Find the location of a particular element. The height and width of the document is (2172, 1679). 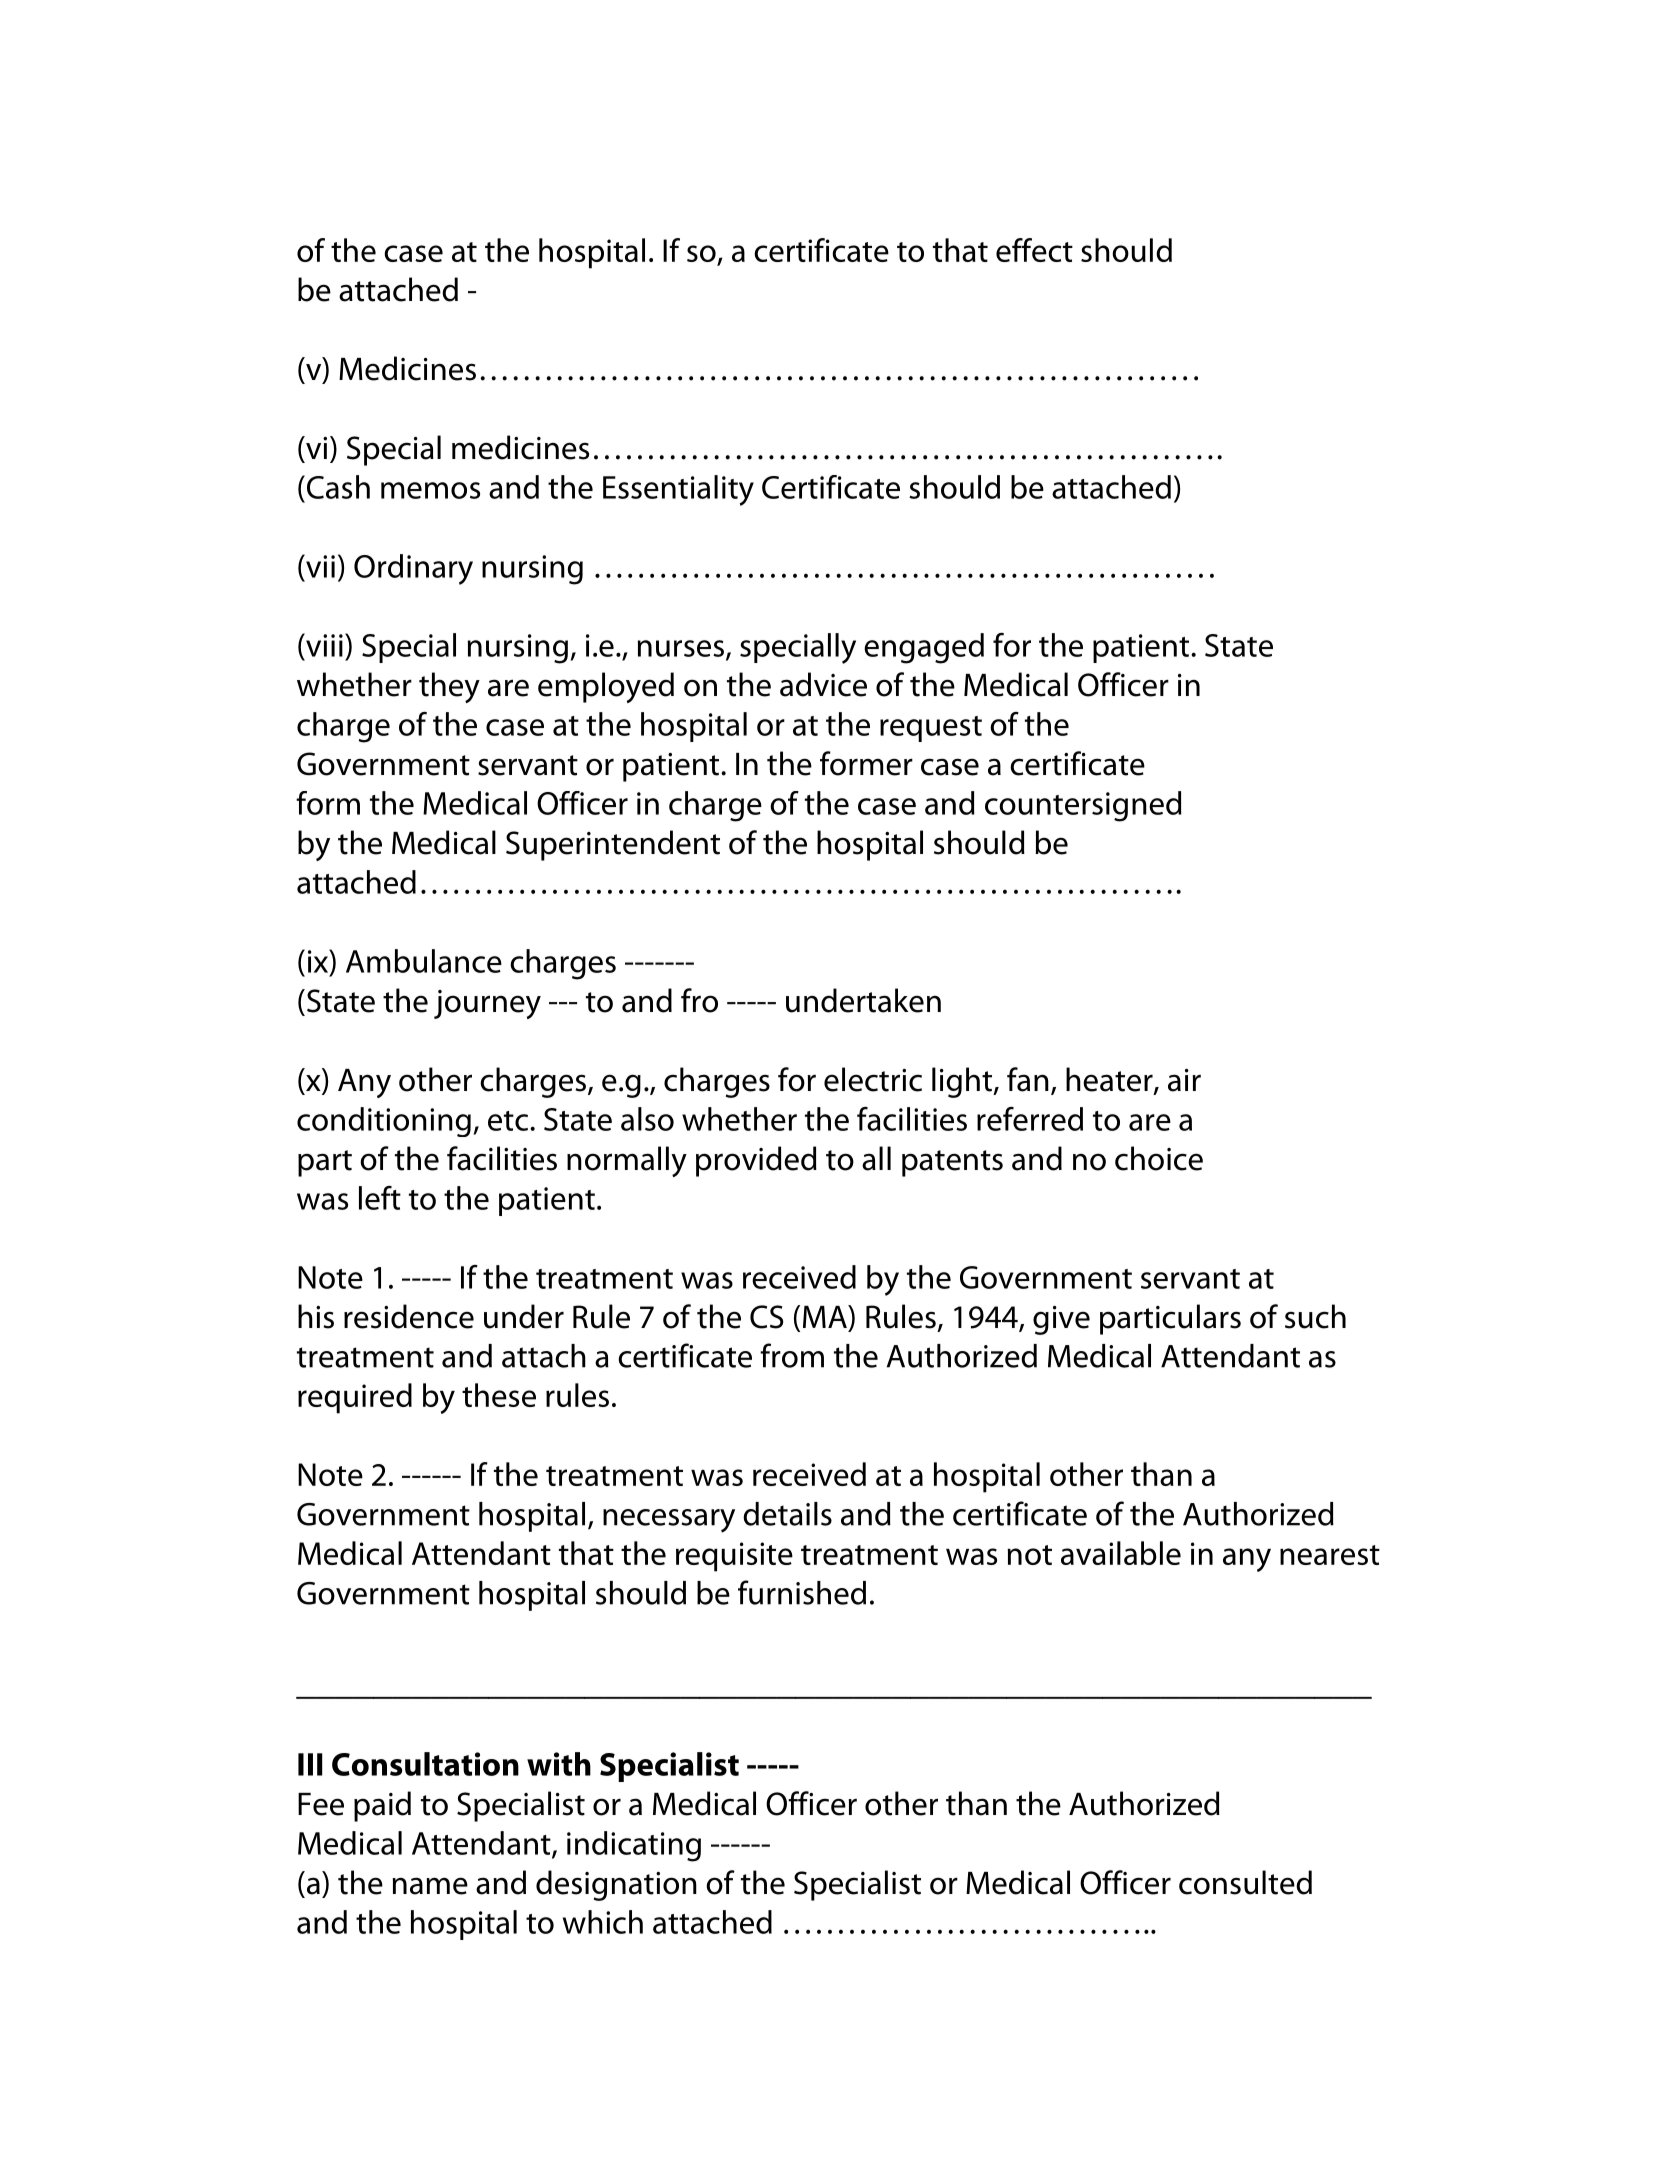

memos is located at coordinates (430, 490).
